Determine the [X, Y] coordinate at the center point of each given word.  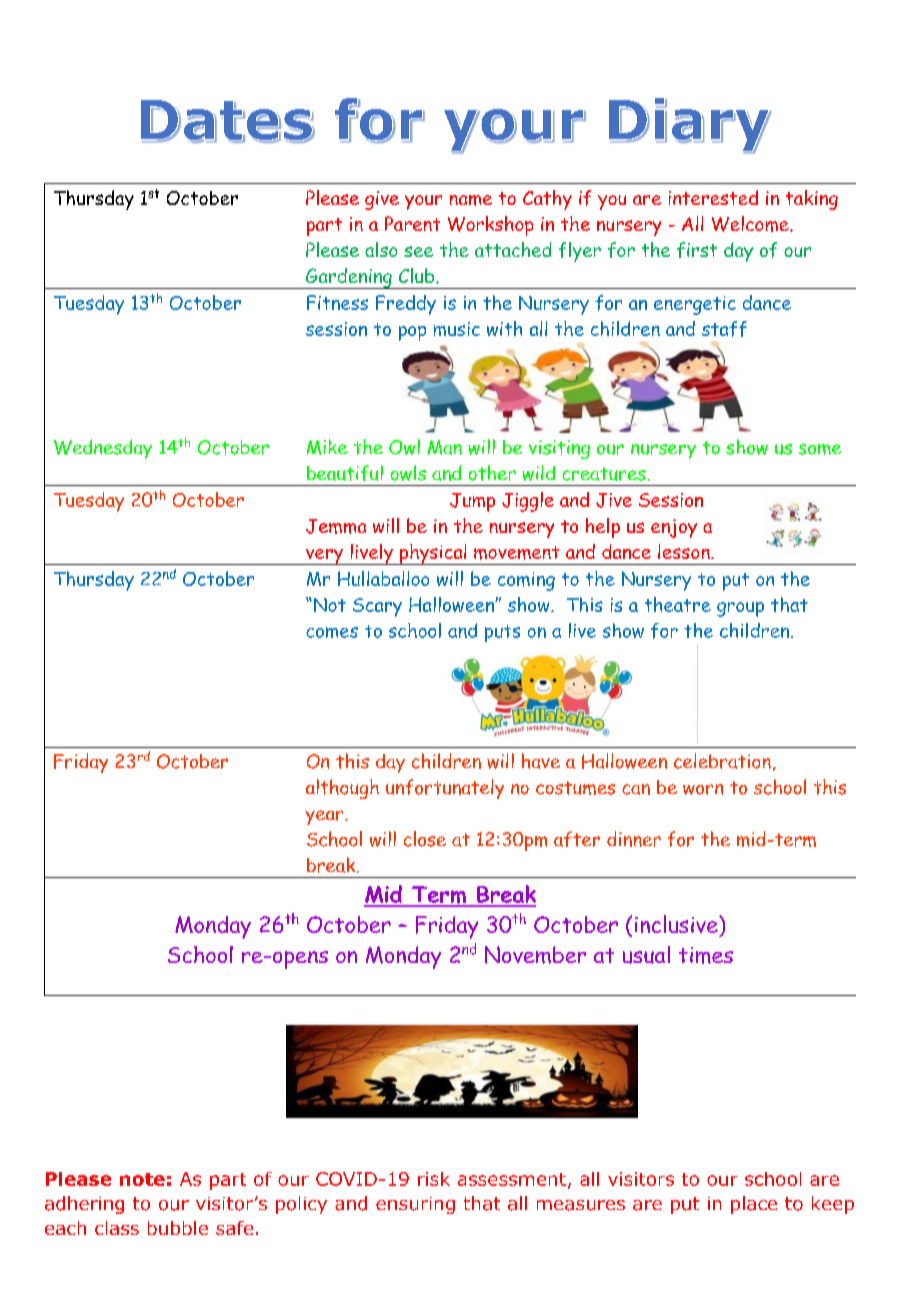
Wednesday [103, 449]
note [142, 1179]
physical [433, 554]
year [325, 817]
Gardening [349, 278]
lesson [685, 551]
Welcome [751, 224]
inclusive [677, 924]
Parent [412, 223]
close [425, 839]
